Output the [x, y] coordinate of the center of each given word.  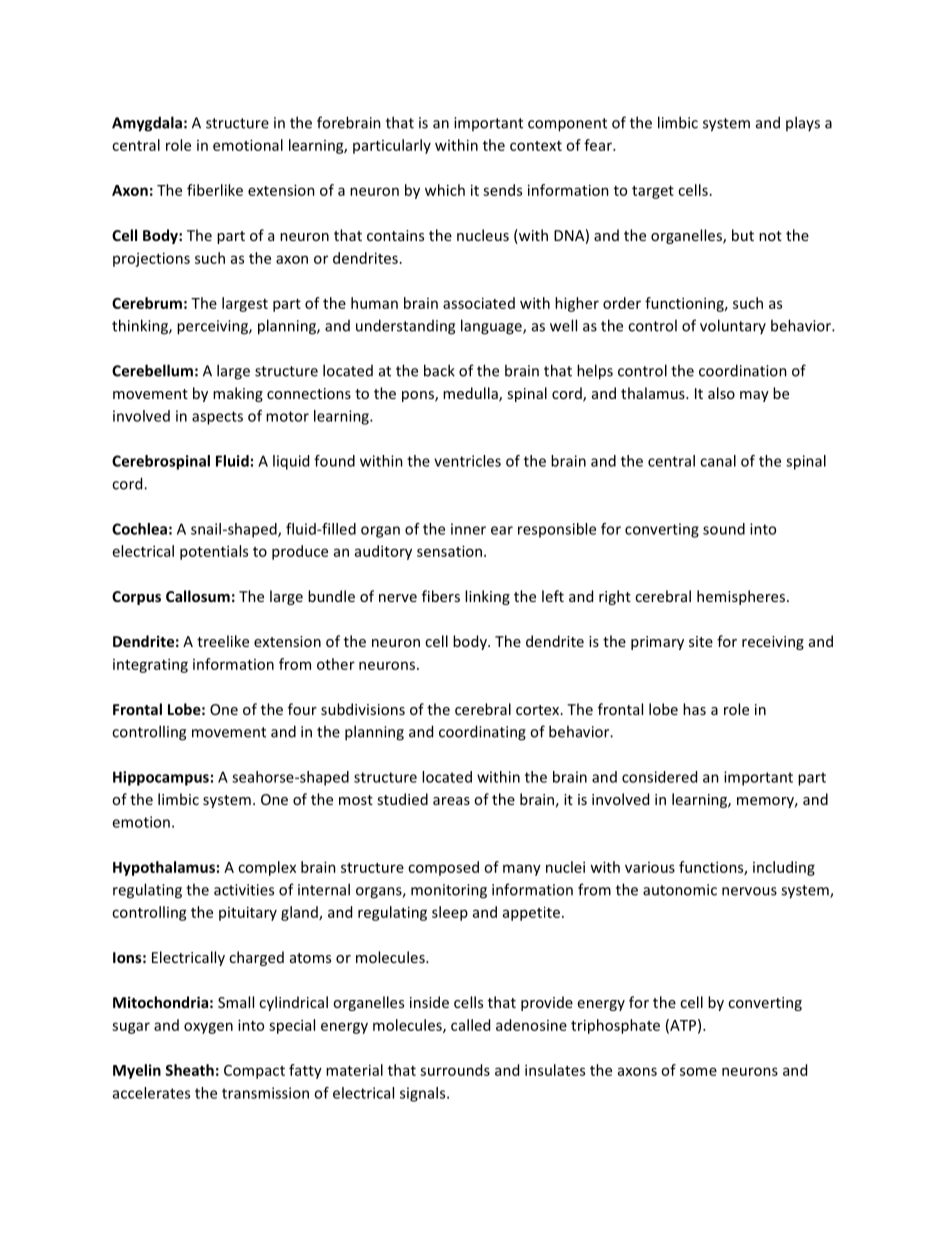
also [721, 393]
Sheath [189, 1070]
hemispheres [742, 597]
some [698, 1071]
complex [267, 868]
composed [443, 868]
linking [487, 597]
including [784, 868]
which [445, 190]
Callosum [198, 596]
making [238, 394]
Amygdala [147, 124]
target [653, 192]
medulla [471, 394]
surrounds [455, 1070]
